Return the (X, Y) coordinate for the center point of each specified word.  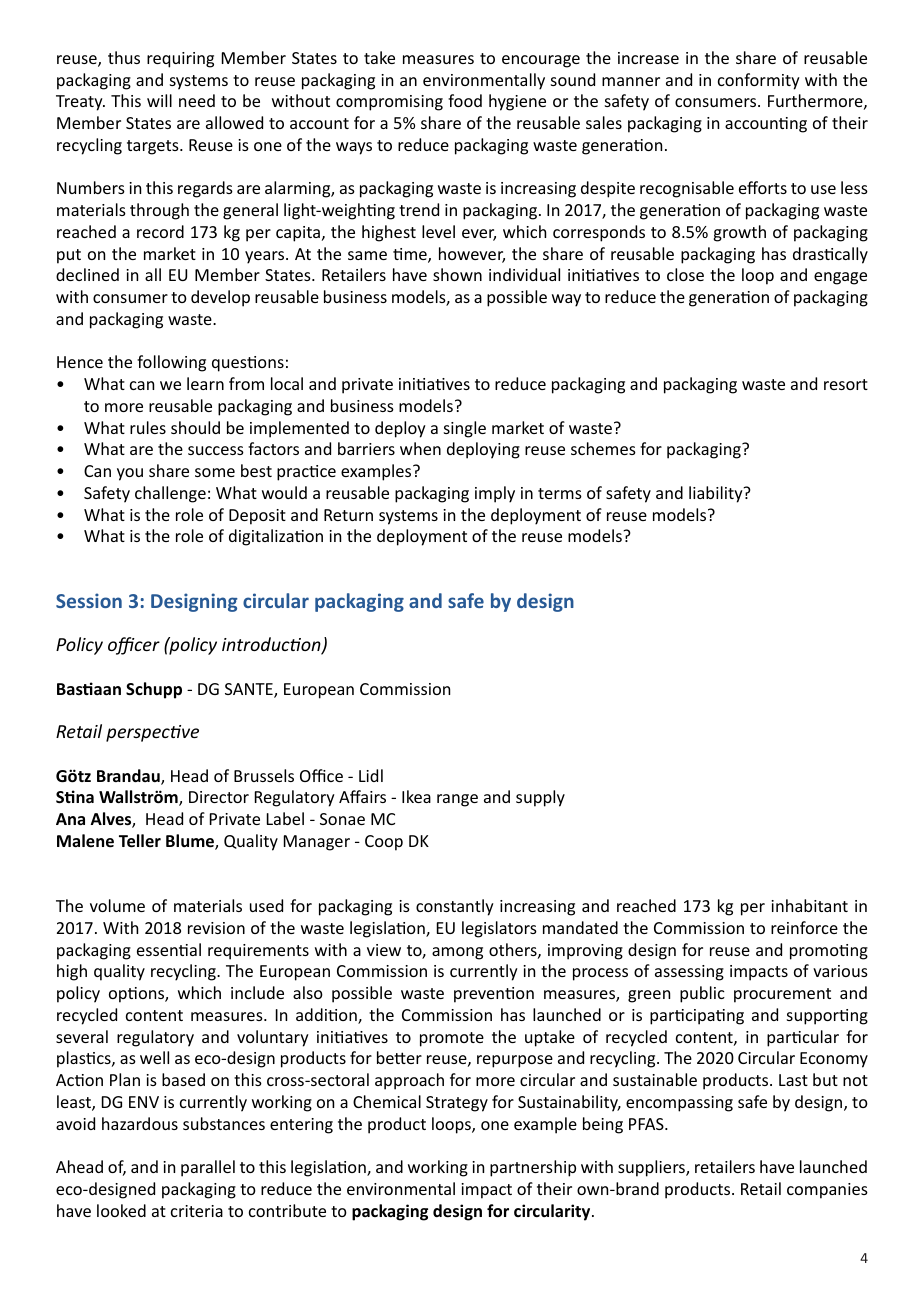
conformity (759, 81)
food (465, 100)
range (457, 800)
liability (717, 494)
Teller (140, 841)
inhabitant (809, 905)
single (465, 429)
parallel (208, 1168)
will (159, 100)
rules (148, 427)
